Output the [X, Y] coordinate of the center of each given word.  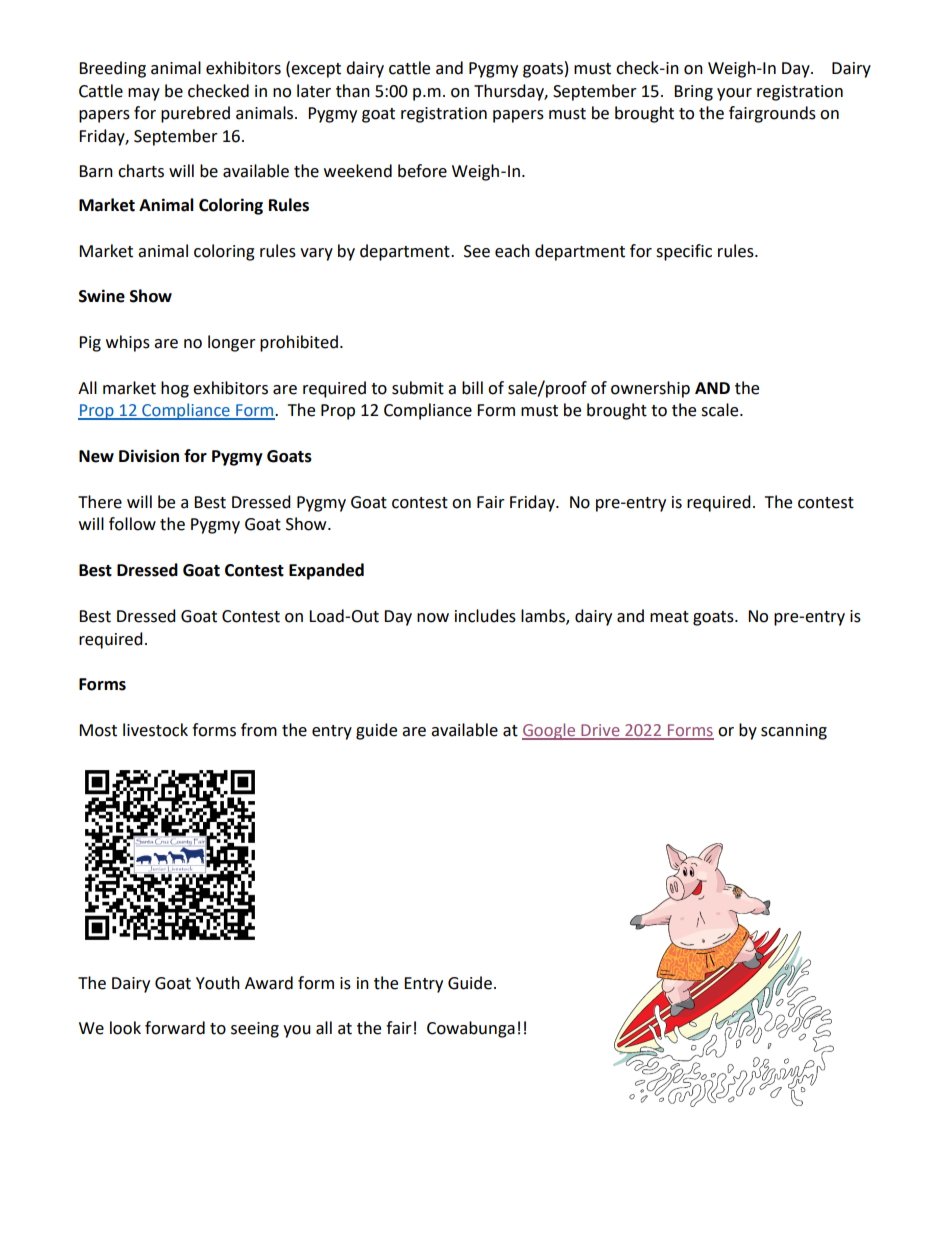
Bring [693, 93]
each [512, 251]
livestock [155, 730]
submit [418, 388]
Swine [102, 296]
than [353, 91]
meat [669, 617]
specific [684, 252]
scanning [794, 732]
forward [175, 1028]
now [433, 618]
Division [149, 456]
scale [721, 410]
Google [550, 731]
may [144, 94]
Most [98, 730]
